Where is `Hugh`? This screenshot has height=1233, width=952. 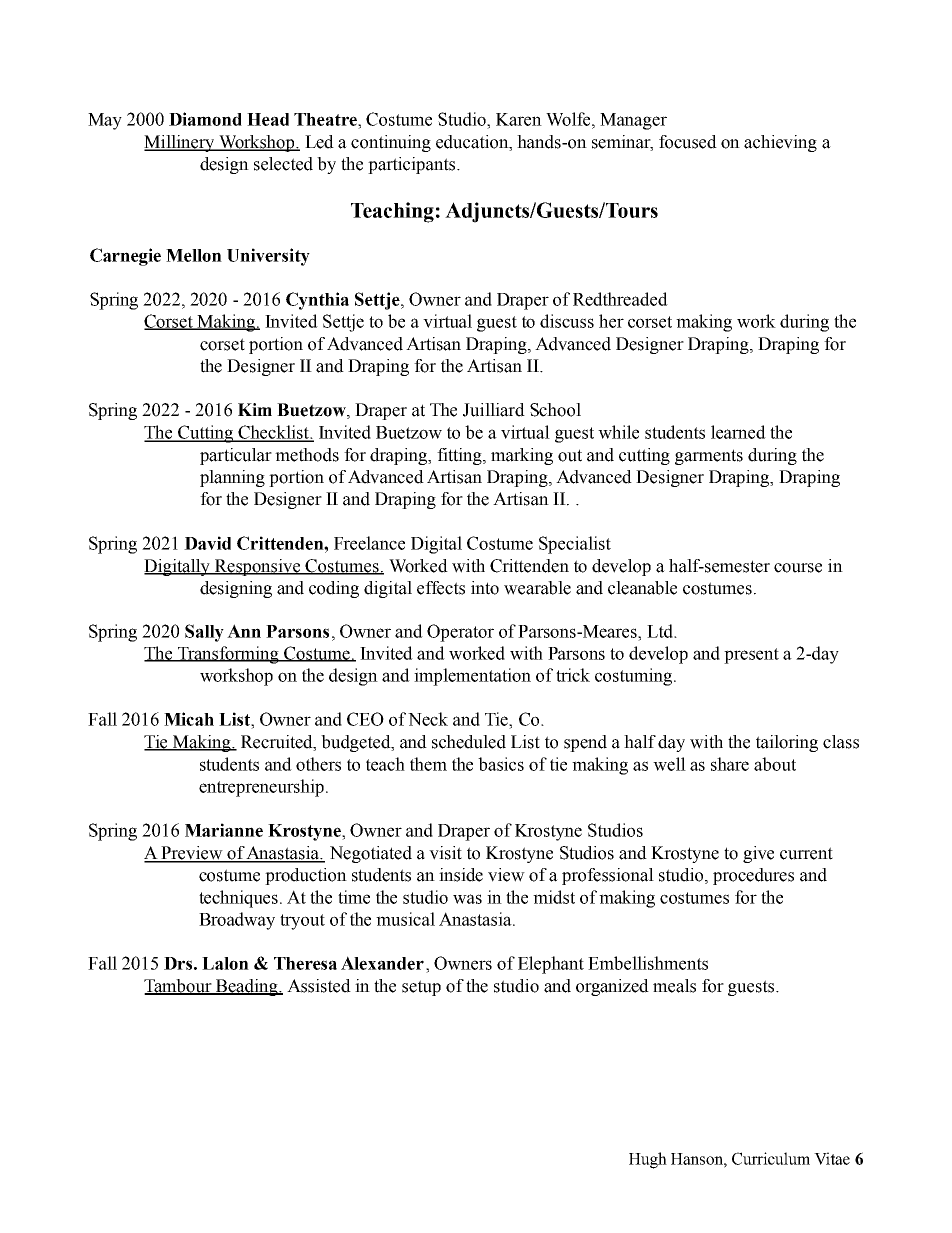
Hugh is located at coordinates (648, 1160).
